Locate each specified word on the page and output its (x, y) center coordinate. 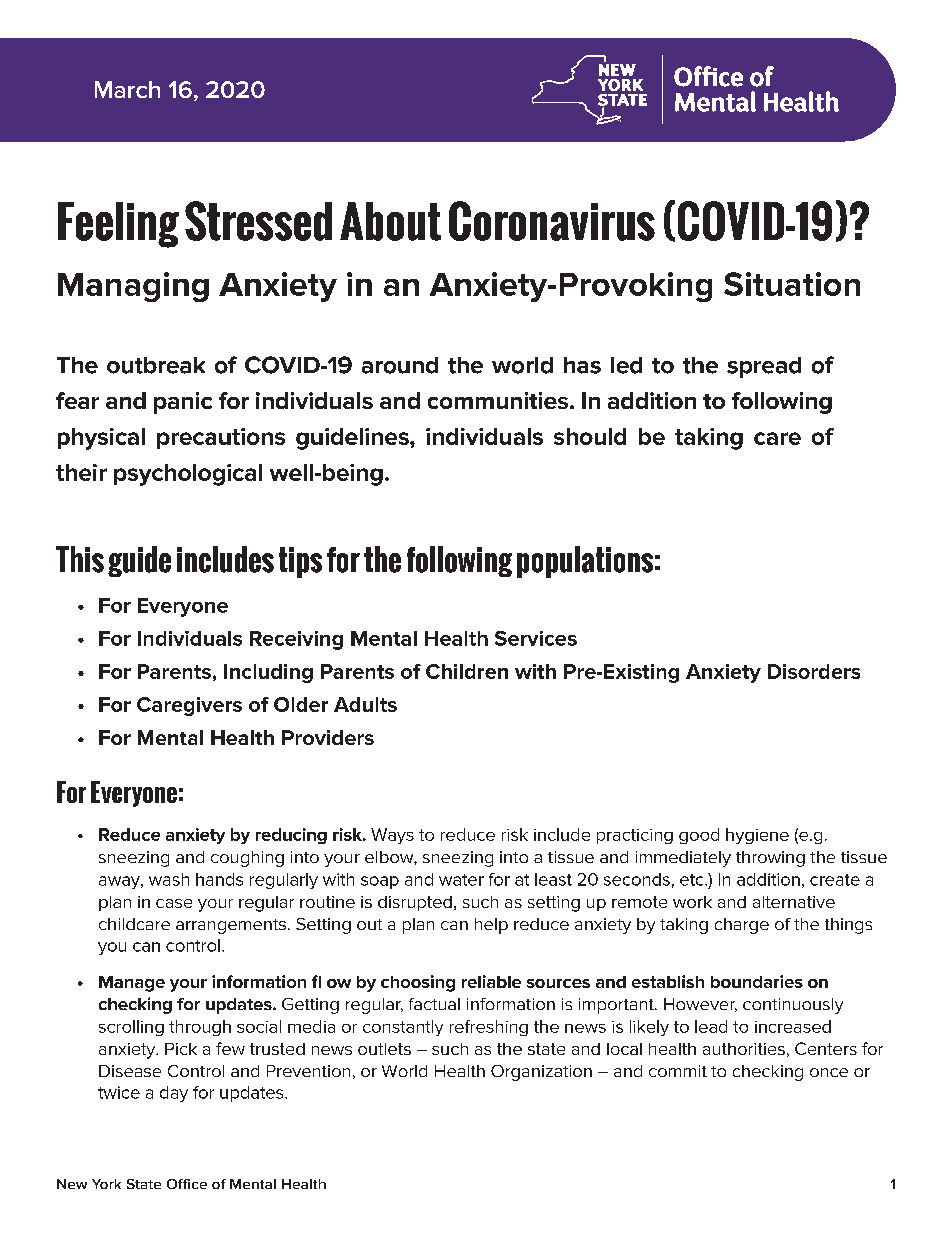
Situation (792, 284)
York (106, 1184)
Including (268, 673)
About (390, 221)
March (127, 89)
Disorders (814, 671)
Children (467, 671)
